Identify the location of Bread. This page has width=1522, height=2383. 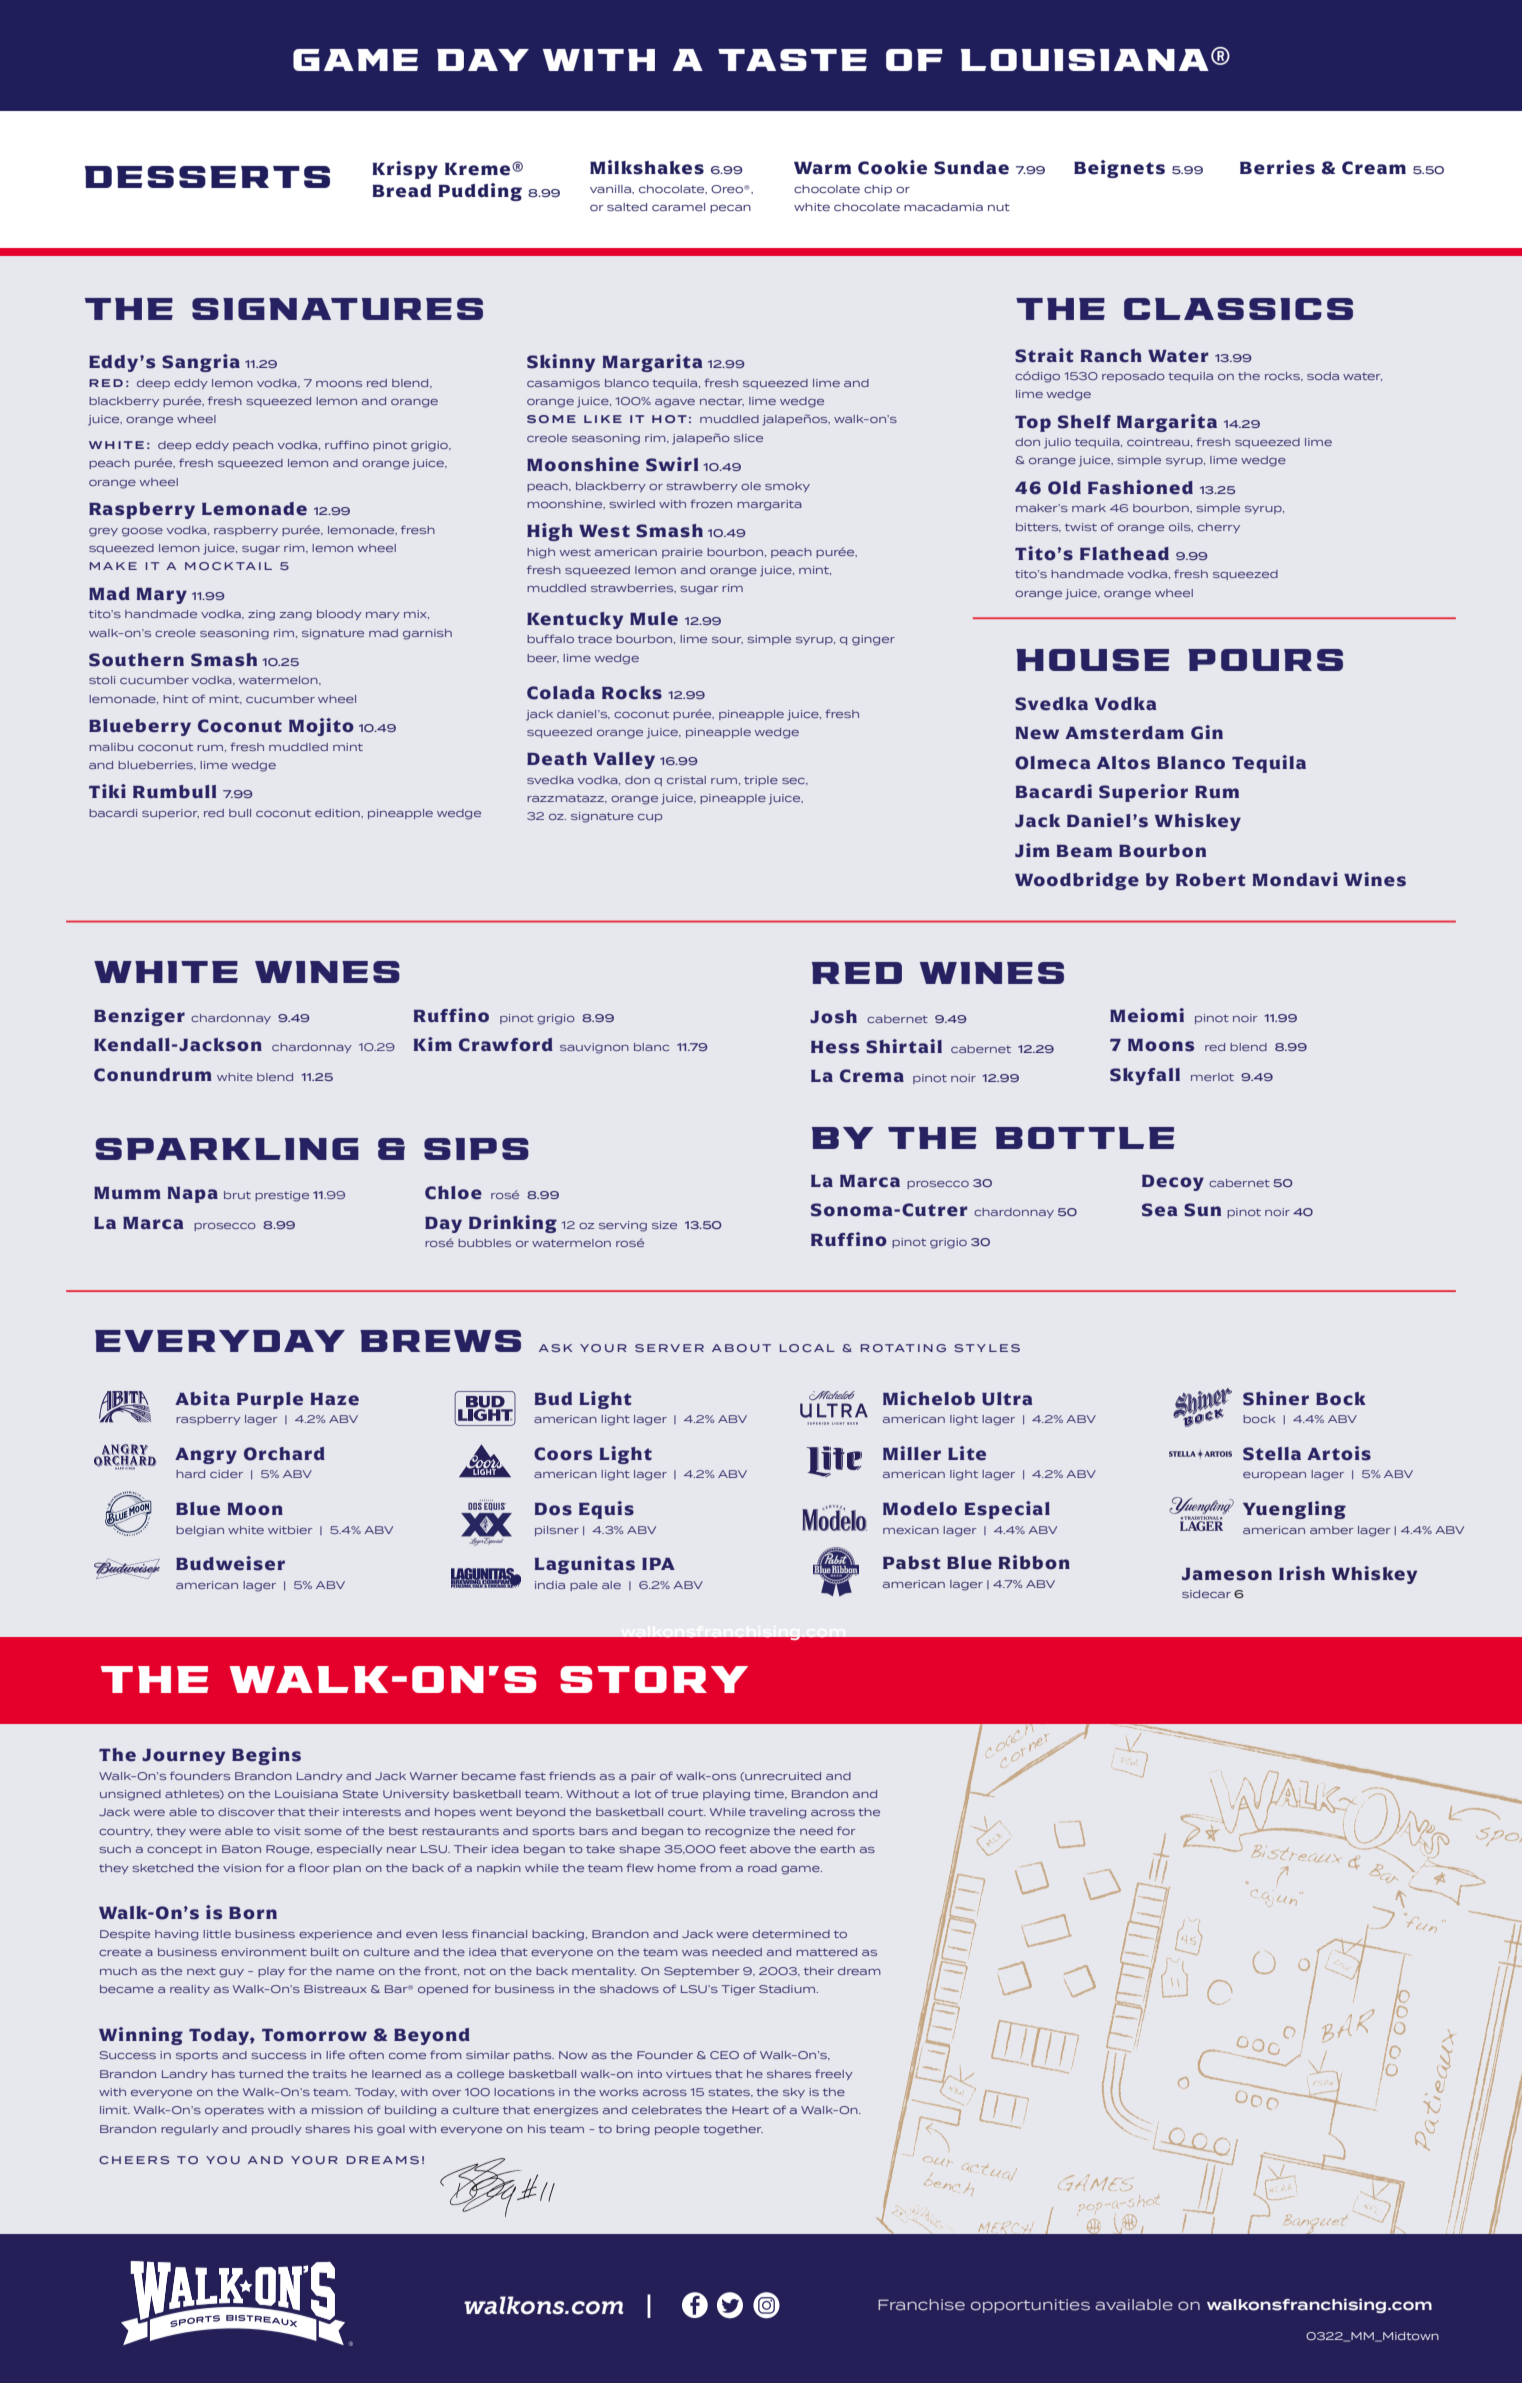
(401, 191).
